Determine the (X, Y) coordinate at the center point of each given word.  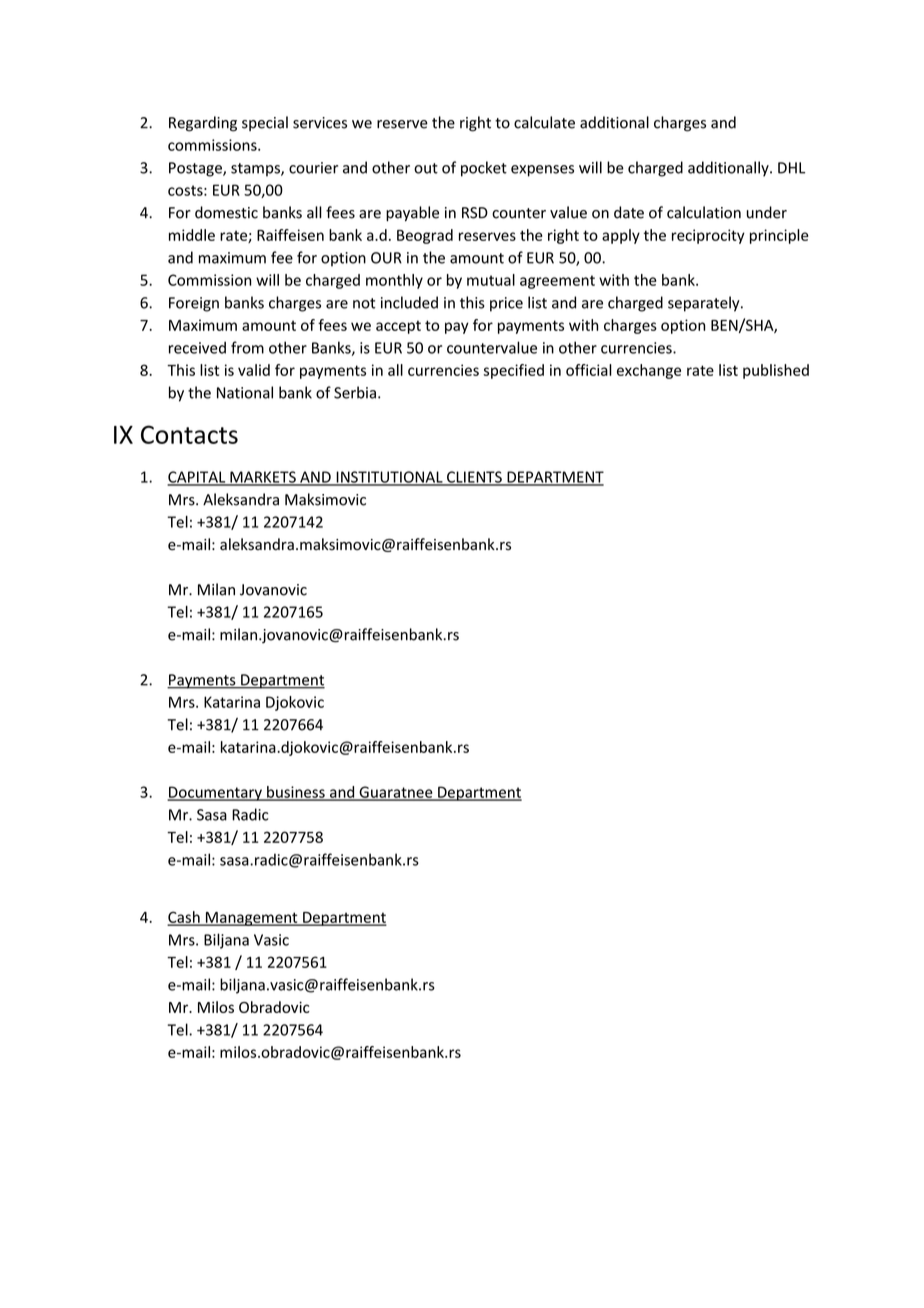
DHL (791, 168)
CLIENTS (474, 478)
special (265, 123)
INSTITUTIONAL (389, 478)
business (296, 793)
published (776, 371)
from (247, 347)
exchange (649, 371)
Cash (185, 918)
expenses (542, 171)
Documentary (215, 793)
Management (251, 919)
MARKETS (263, 478)
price (506, 304)
